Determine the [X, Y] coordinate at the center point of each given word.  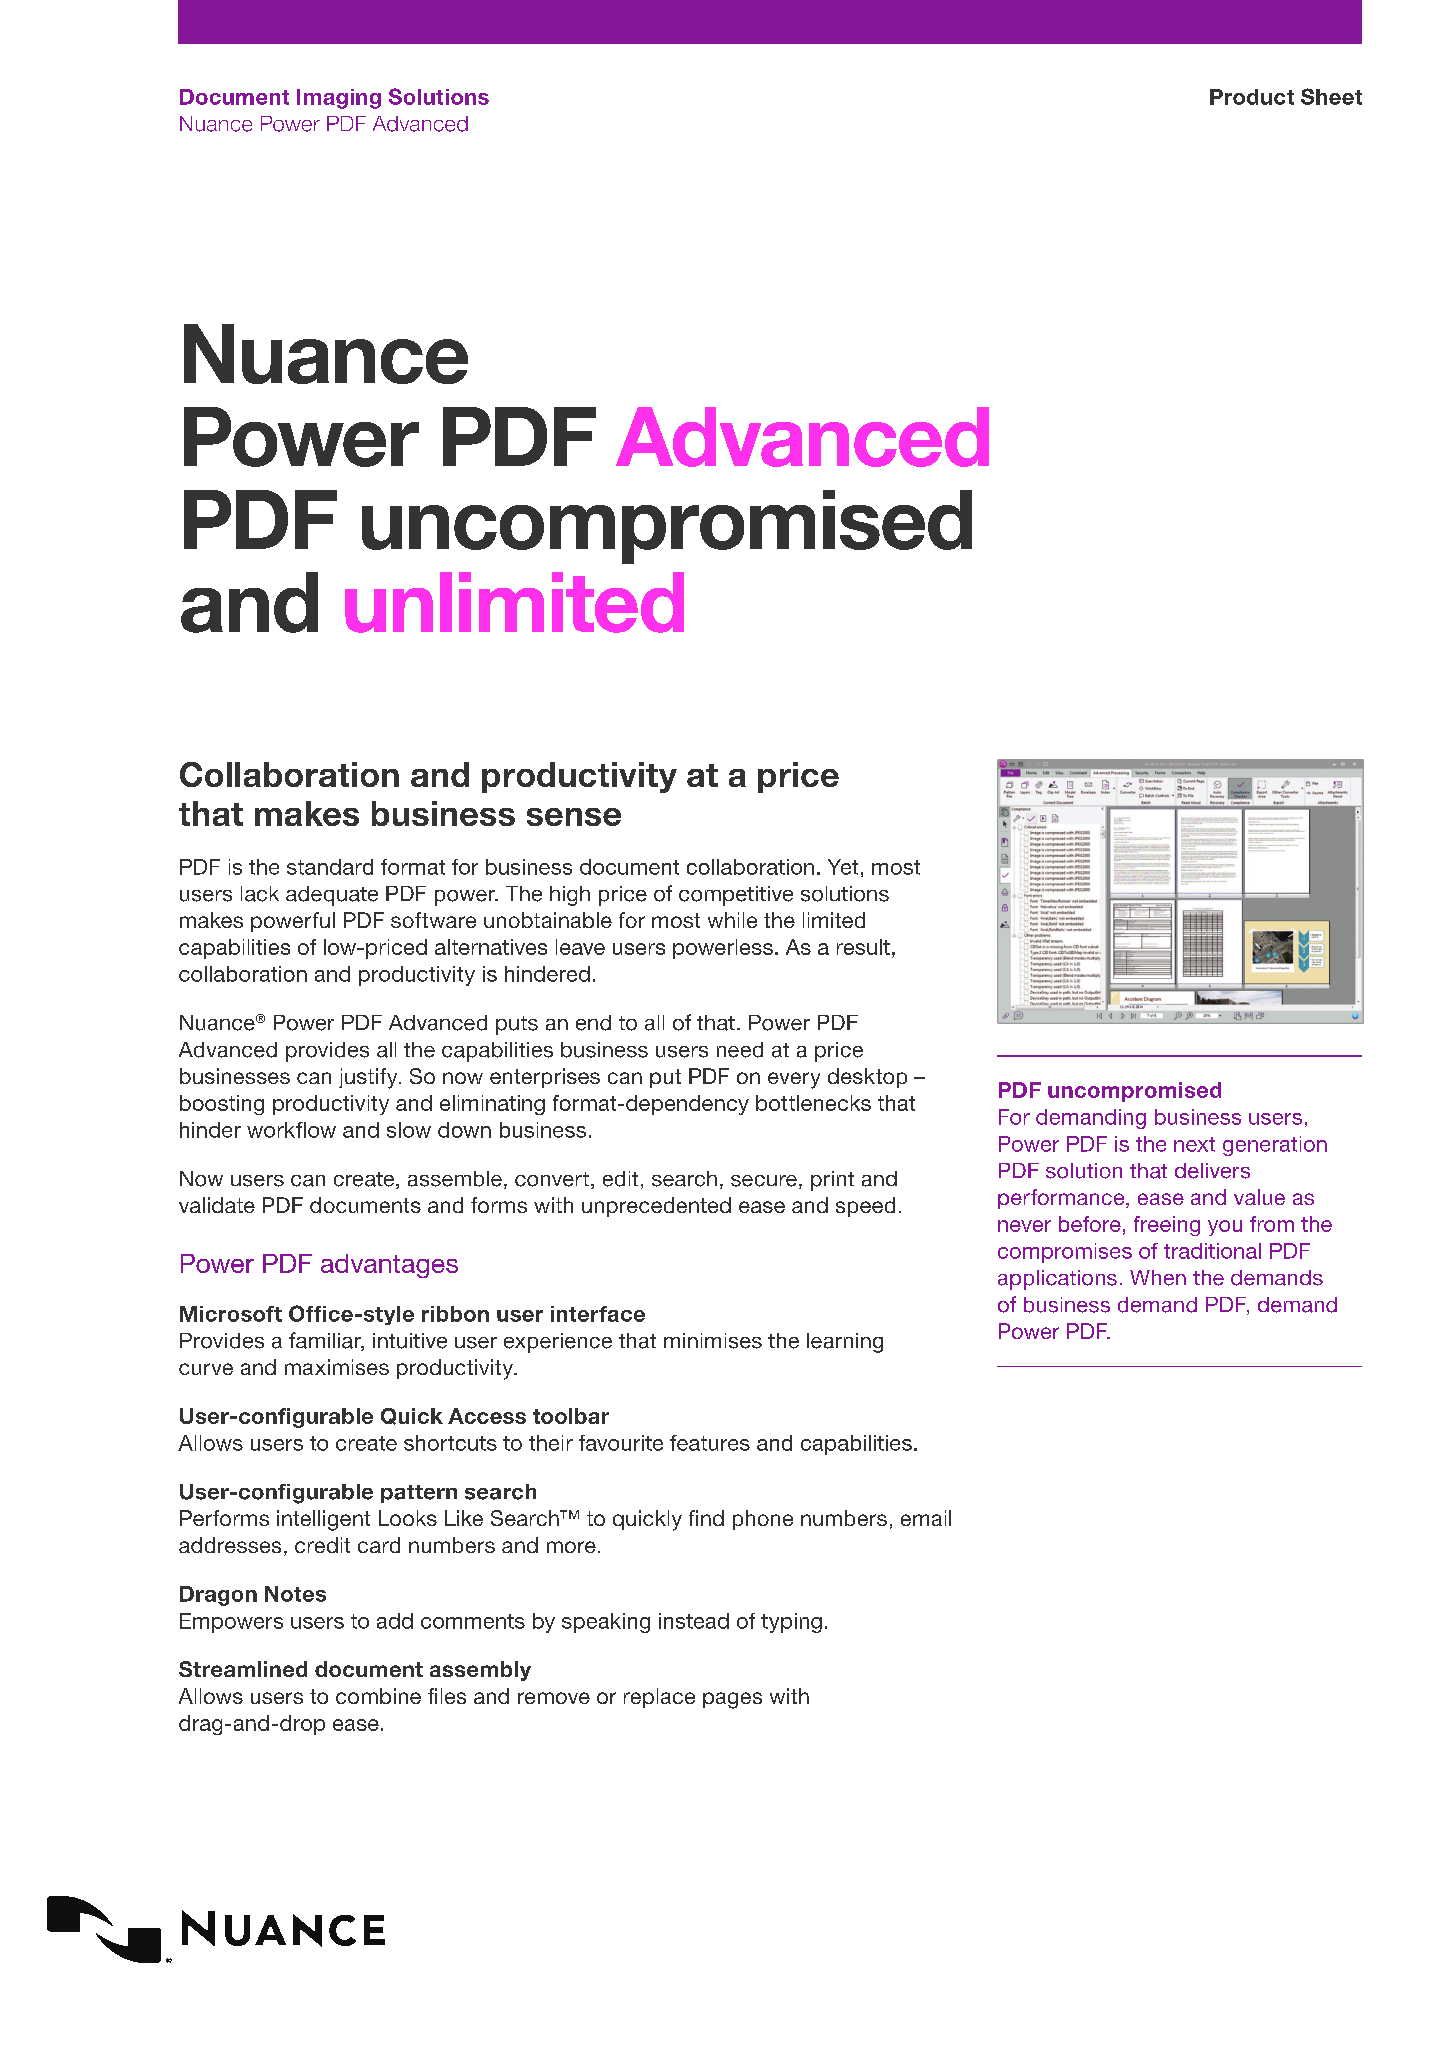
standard [330, 867]
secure [764, 1181]
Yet [843, 867]
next [1194, 1144]
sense [574, 817]
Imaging [339, 99]
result [863, 947]
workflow [291, 1130]
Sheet [1331, 96]
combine [378, 1696]
